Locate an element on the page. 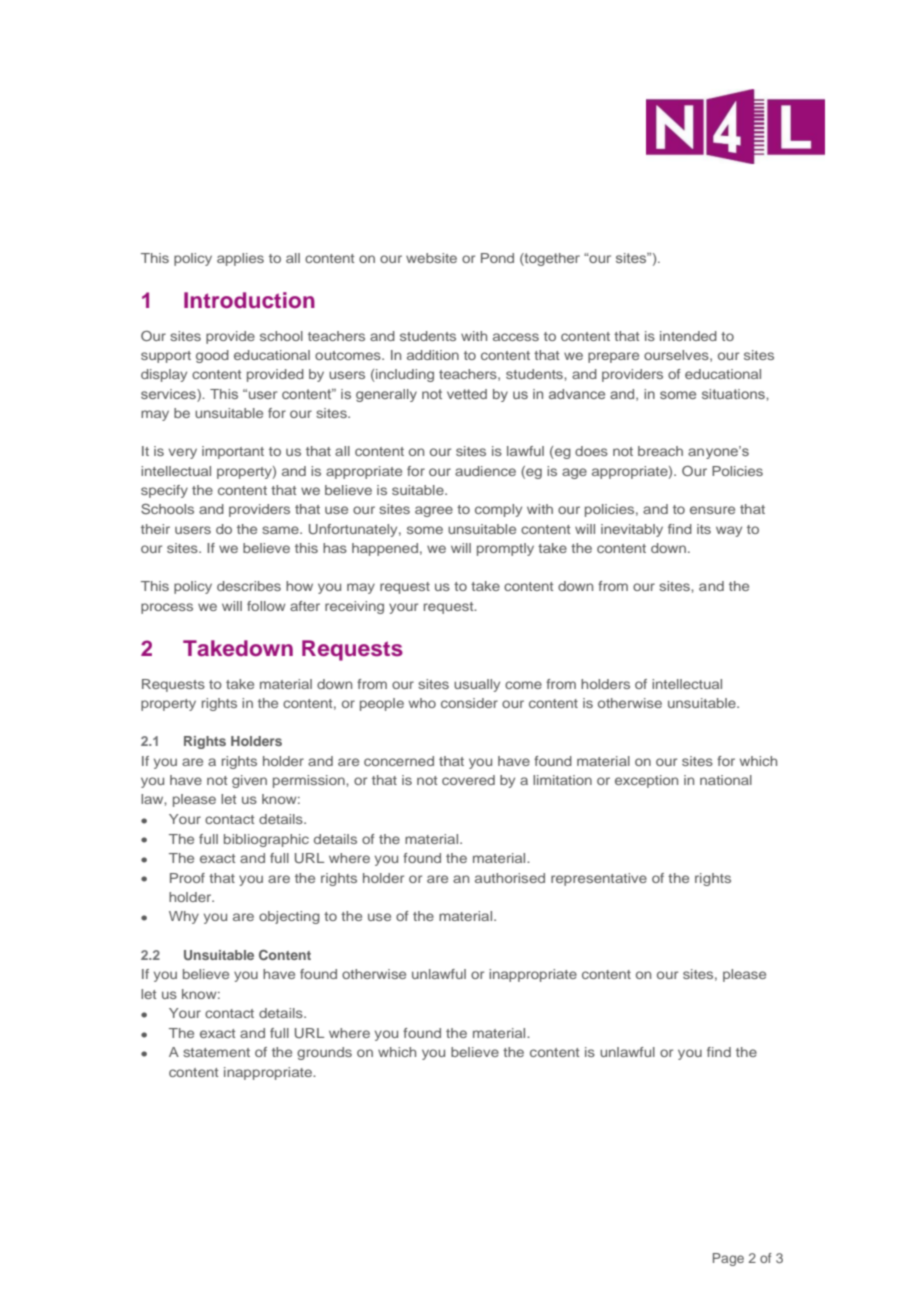  audience is located at coordinates (485, 471).
